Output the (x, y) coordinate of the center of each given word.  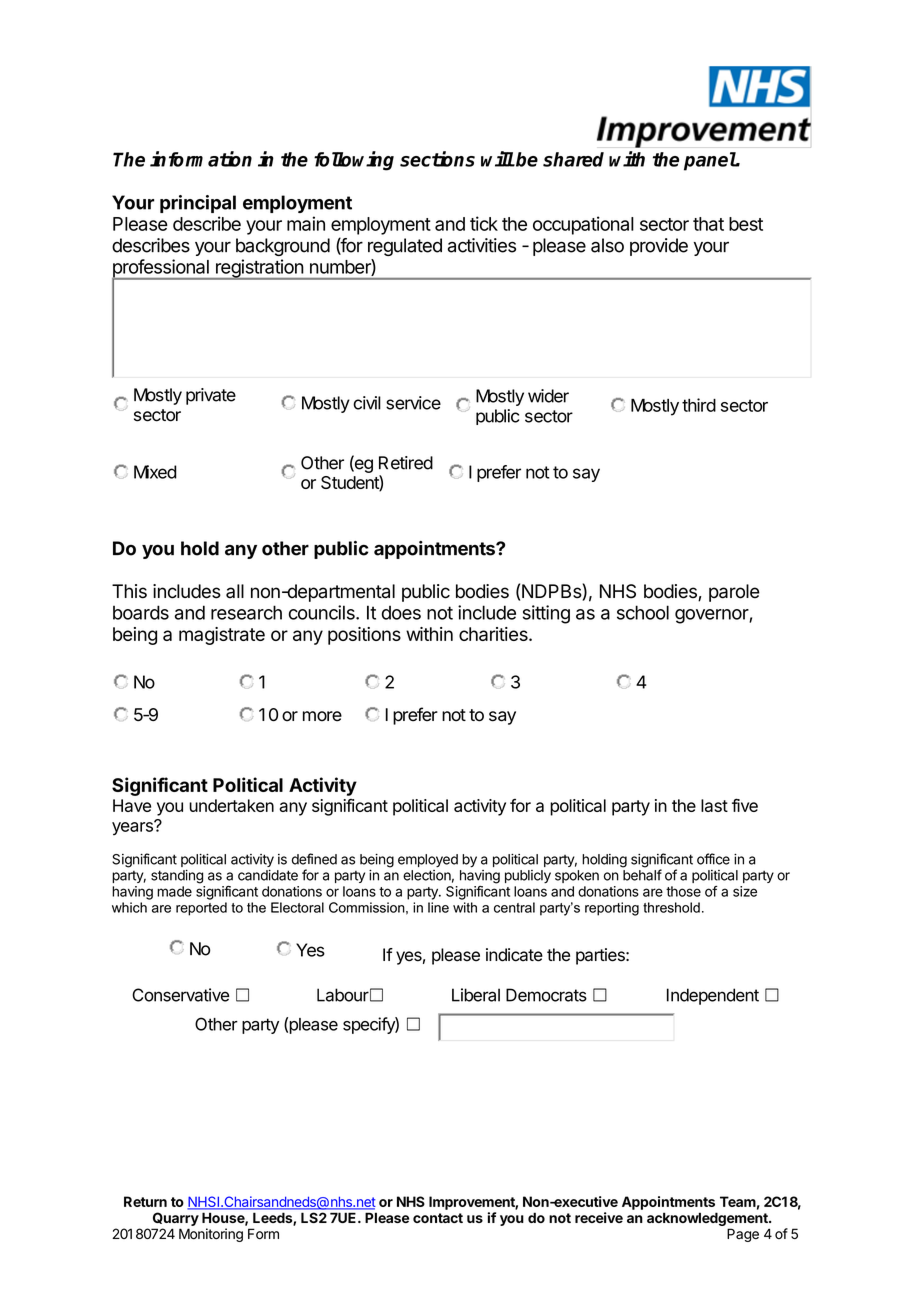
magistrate (222, 636)
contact (438, 1218)
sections (437, 159)
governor (712, 616)
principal (198, 204)
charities (494, 634)
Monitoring (211, 1235)
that (708, 224)
